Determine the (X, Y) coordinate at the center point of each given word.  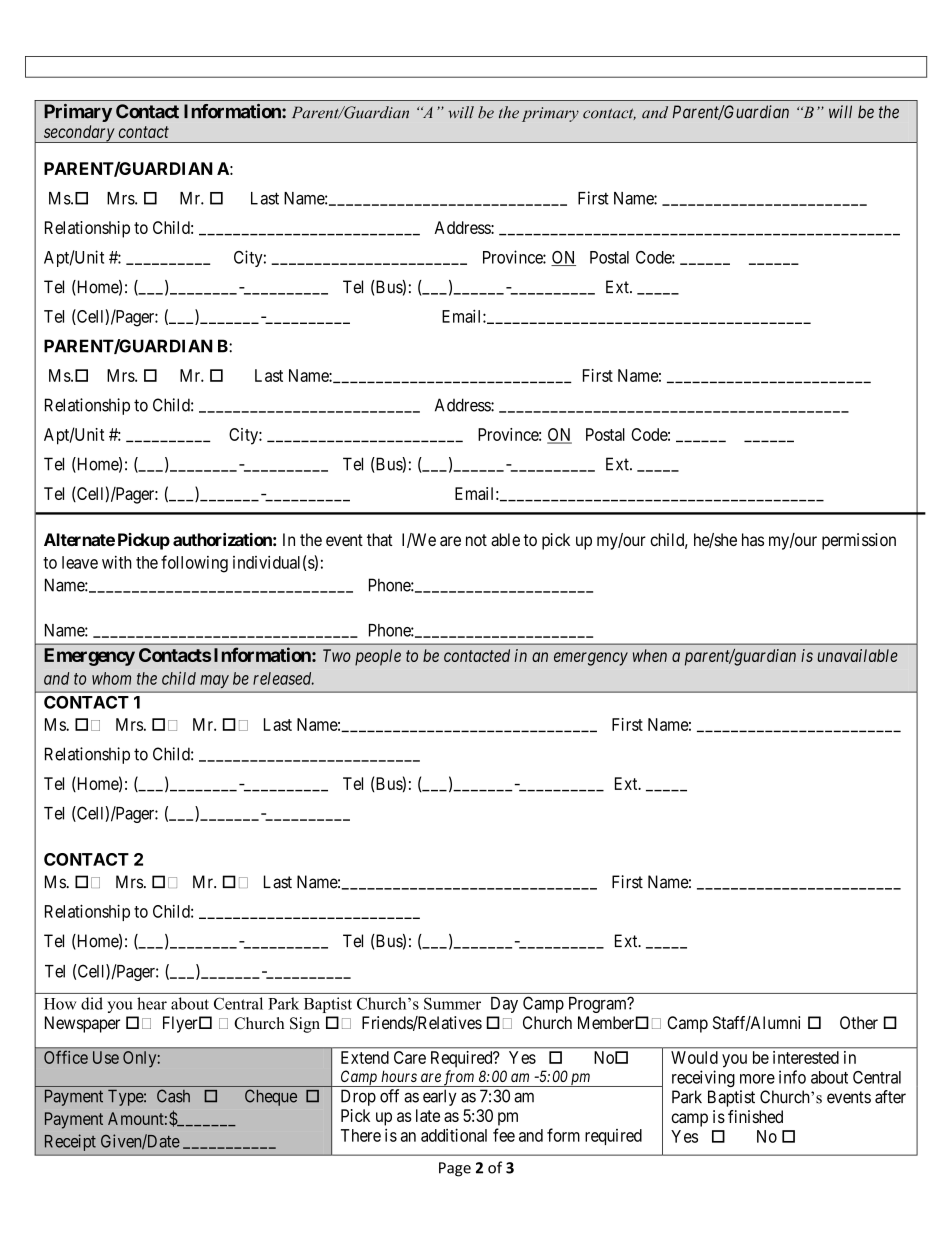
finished (755, 1116)
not (476, 540)
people (378, 657)
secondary (78, 134)
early (440, 1097)
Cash (173, 1096)
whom (111, 678)
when (650, 655)
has (753, 539)
